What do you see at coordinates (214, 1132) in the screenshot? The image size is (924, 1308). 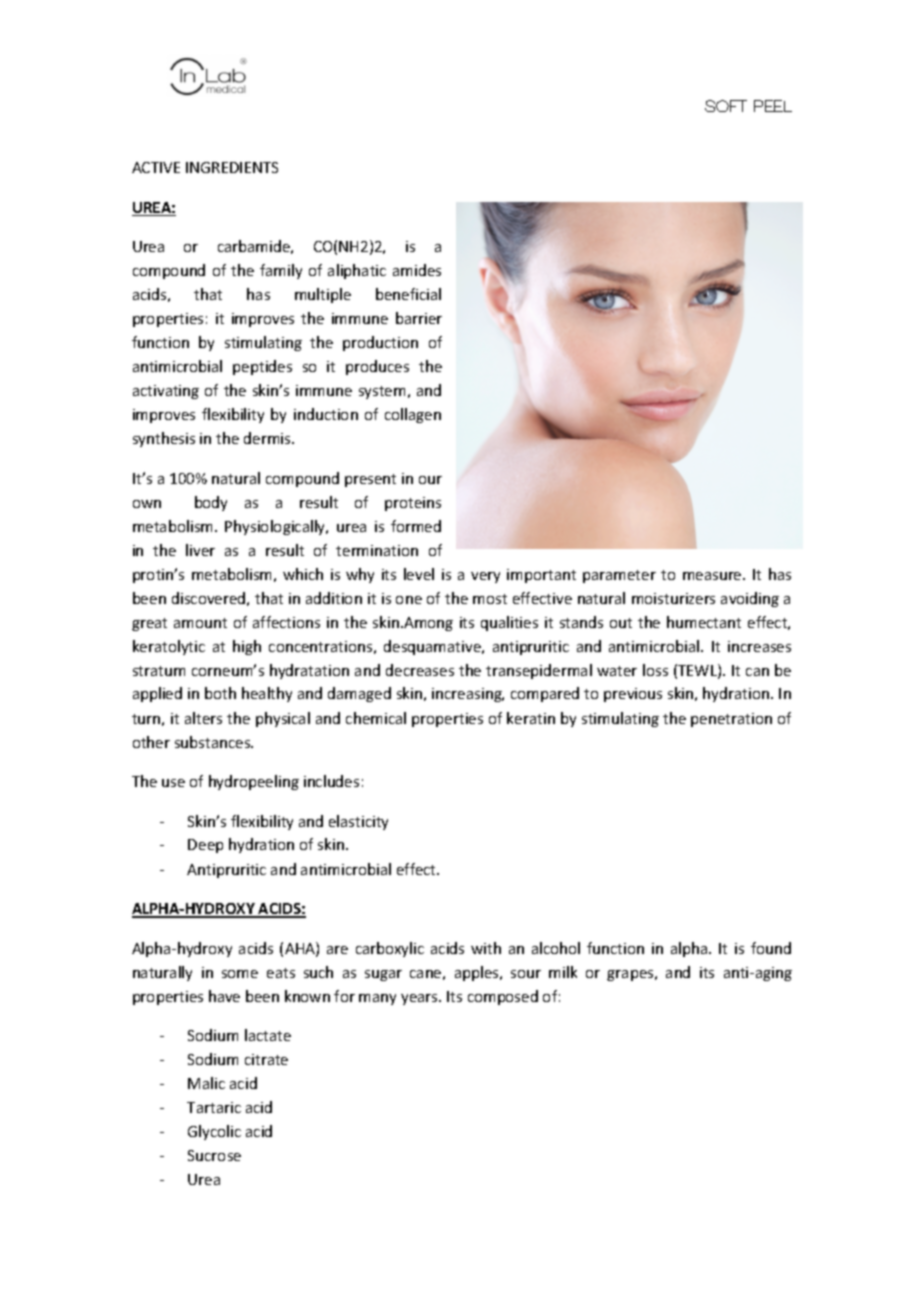 I see `Glycolic` at bounding box center [214, 1132].
